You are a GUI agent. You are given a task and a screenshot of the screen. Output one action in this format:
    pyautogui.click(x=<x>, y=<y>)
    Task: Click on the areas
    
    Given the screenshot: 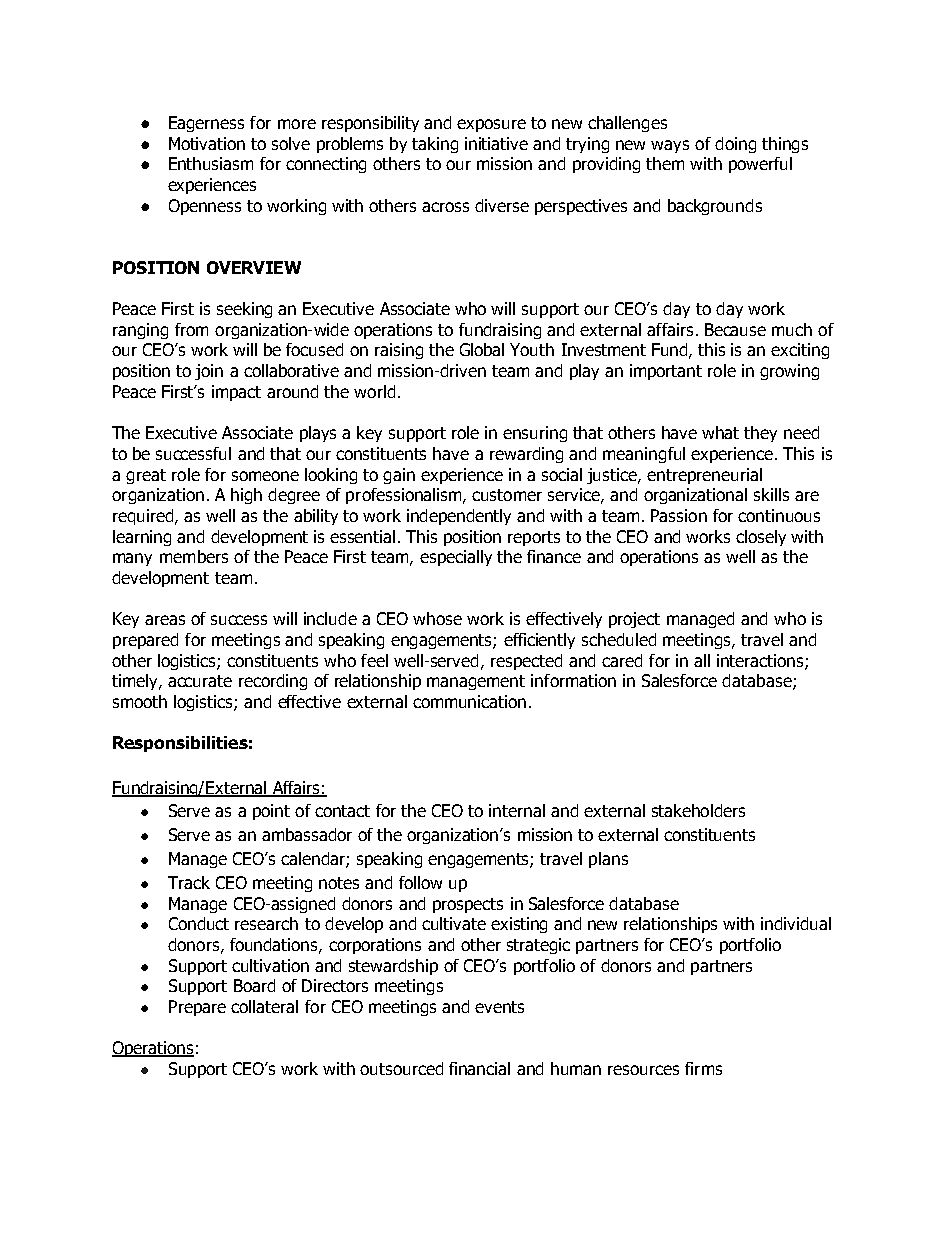 What is the action you would take?
    pyautogui.click(x=165, y=620)
